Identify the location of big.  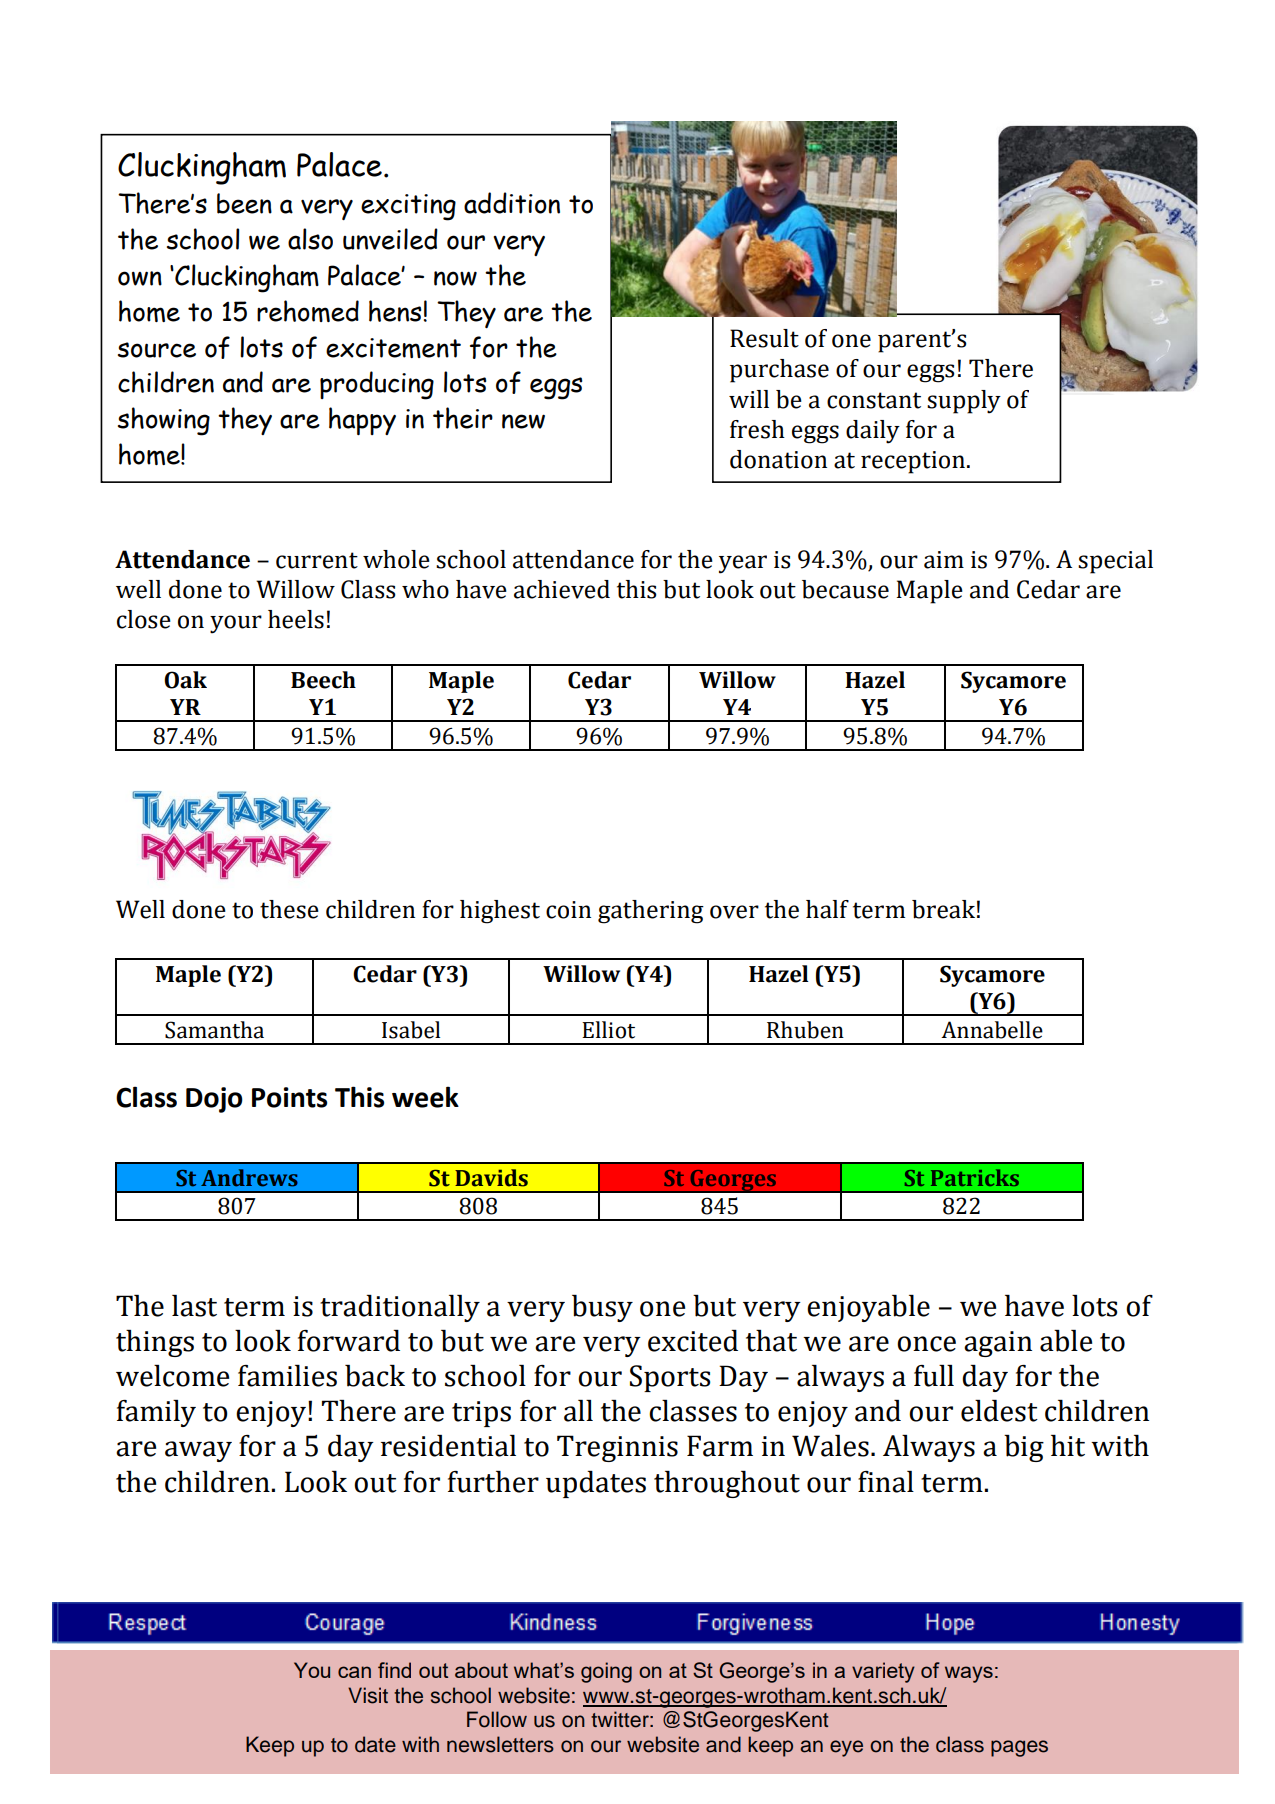
(1024, 1448).
